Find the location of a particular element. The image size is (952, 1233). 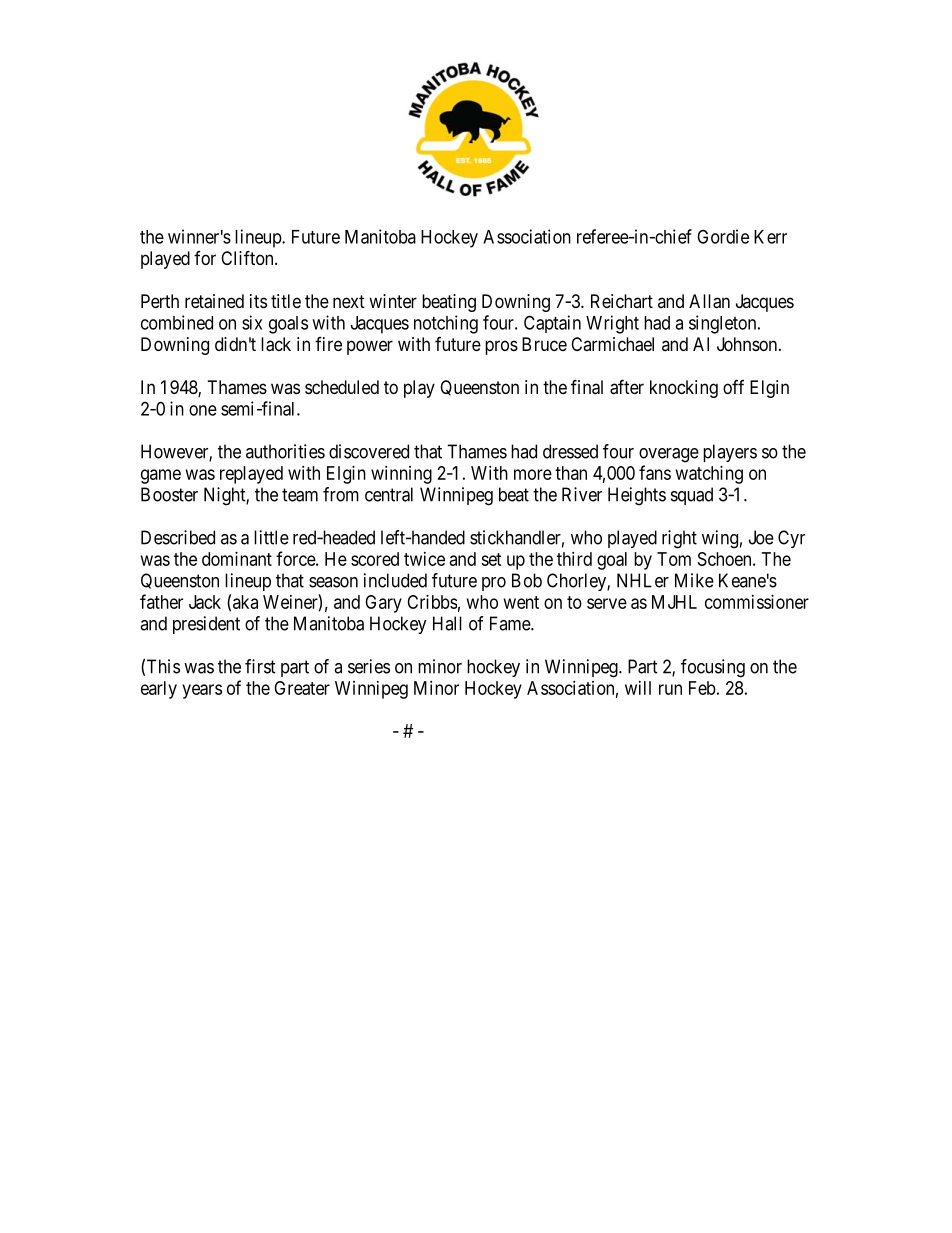

series is located at coordinates (369, 666).
